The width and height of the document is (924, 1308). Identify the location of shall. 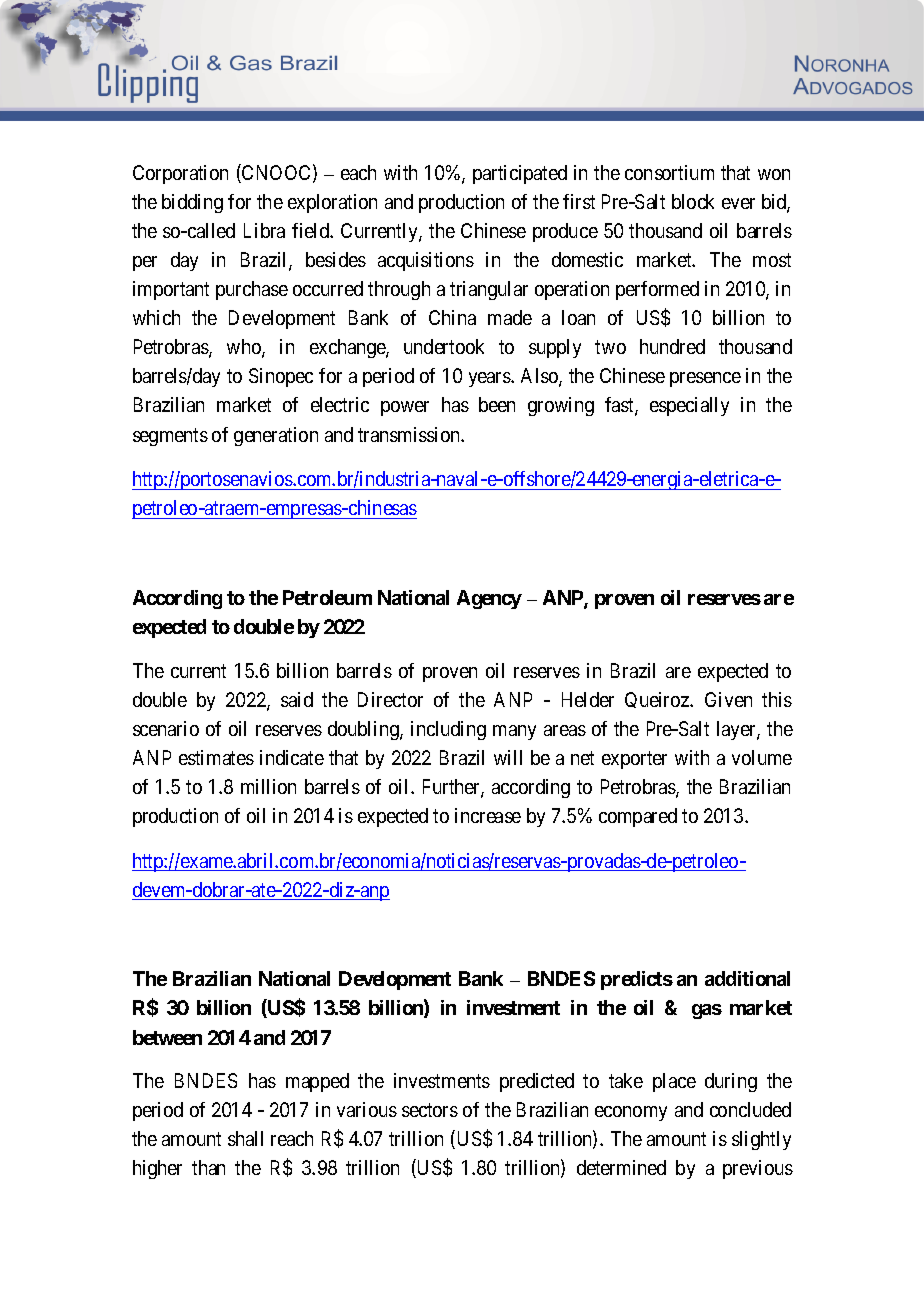
(245, 1138).
